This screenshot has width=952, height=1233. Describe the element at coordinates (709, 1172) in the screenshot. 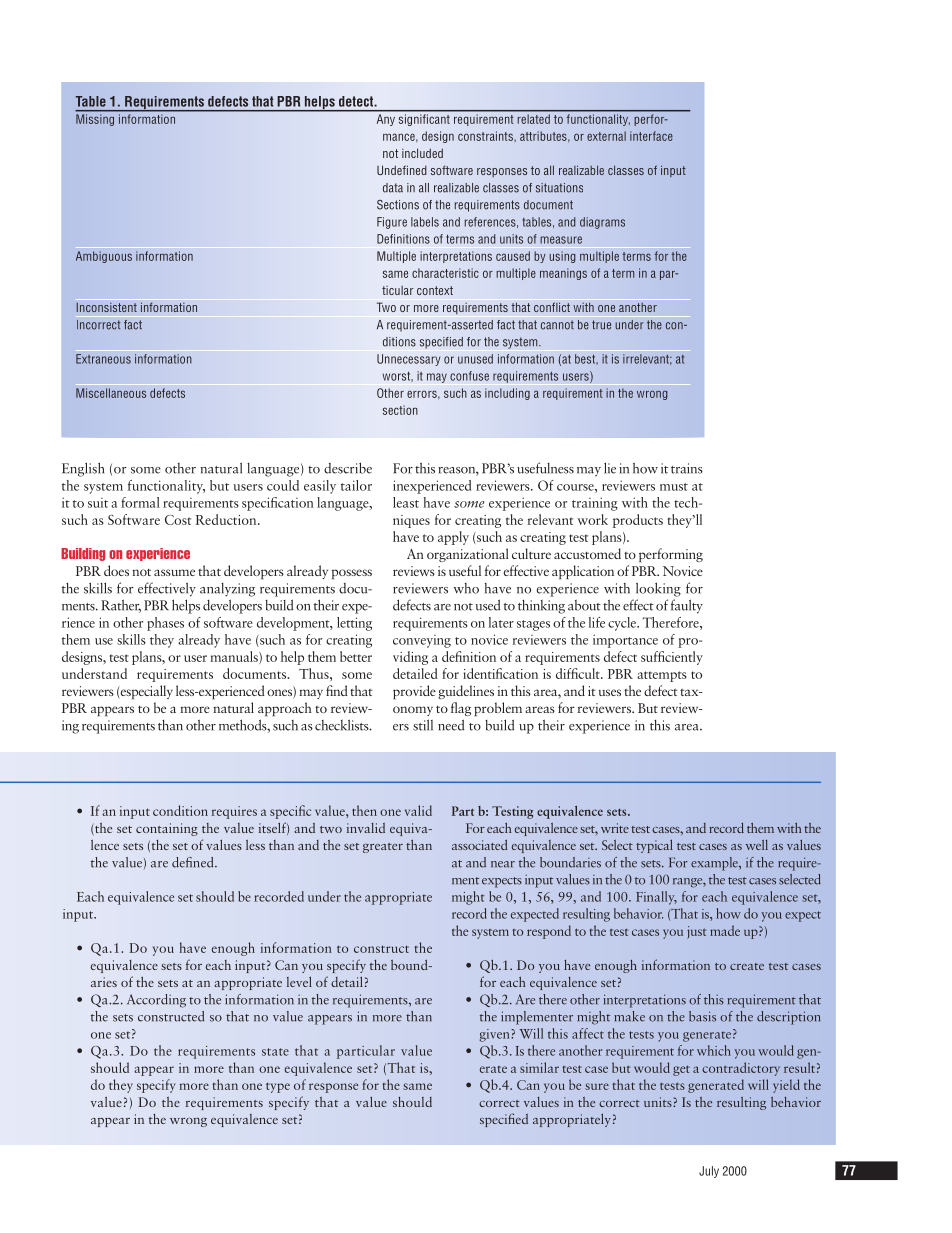

I see `July` at that location.
